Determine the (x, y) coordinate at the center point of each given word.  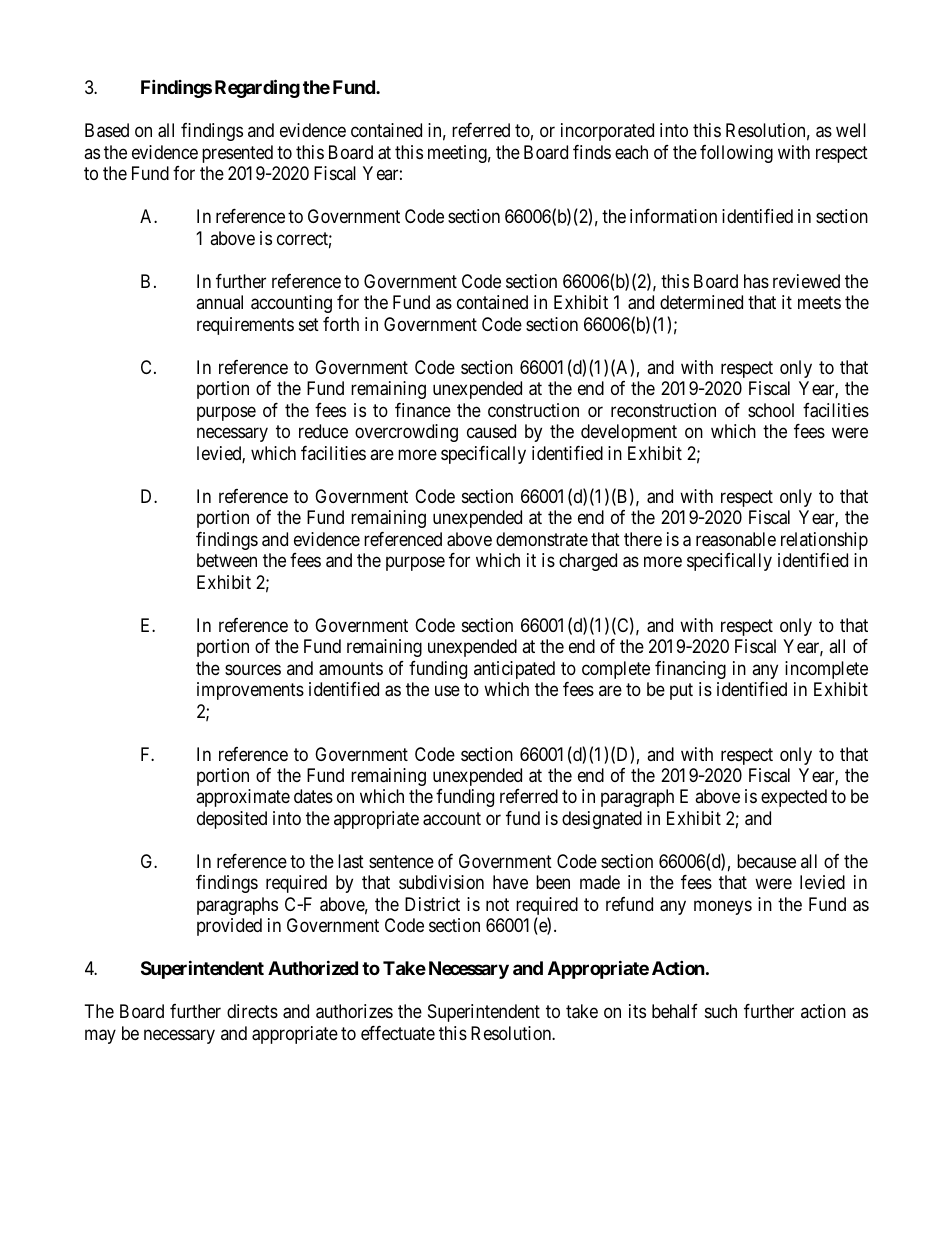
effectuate (398, 1033)
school (771, 410)
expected (794, 798)
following (736, 154)
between (227, 560)
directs (252, 1011)
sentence (401, 861)
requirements (245, 326)
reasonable (736, 539)
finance (423, 410)
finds (592, 152)
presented (237, 154)
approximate (243, 798)
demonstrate (542, 539)
